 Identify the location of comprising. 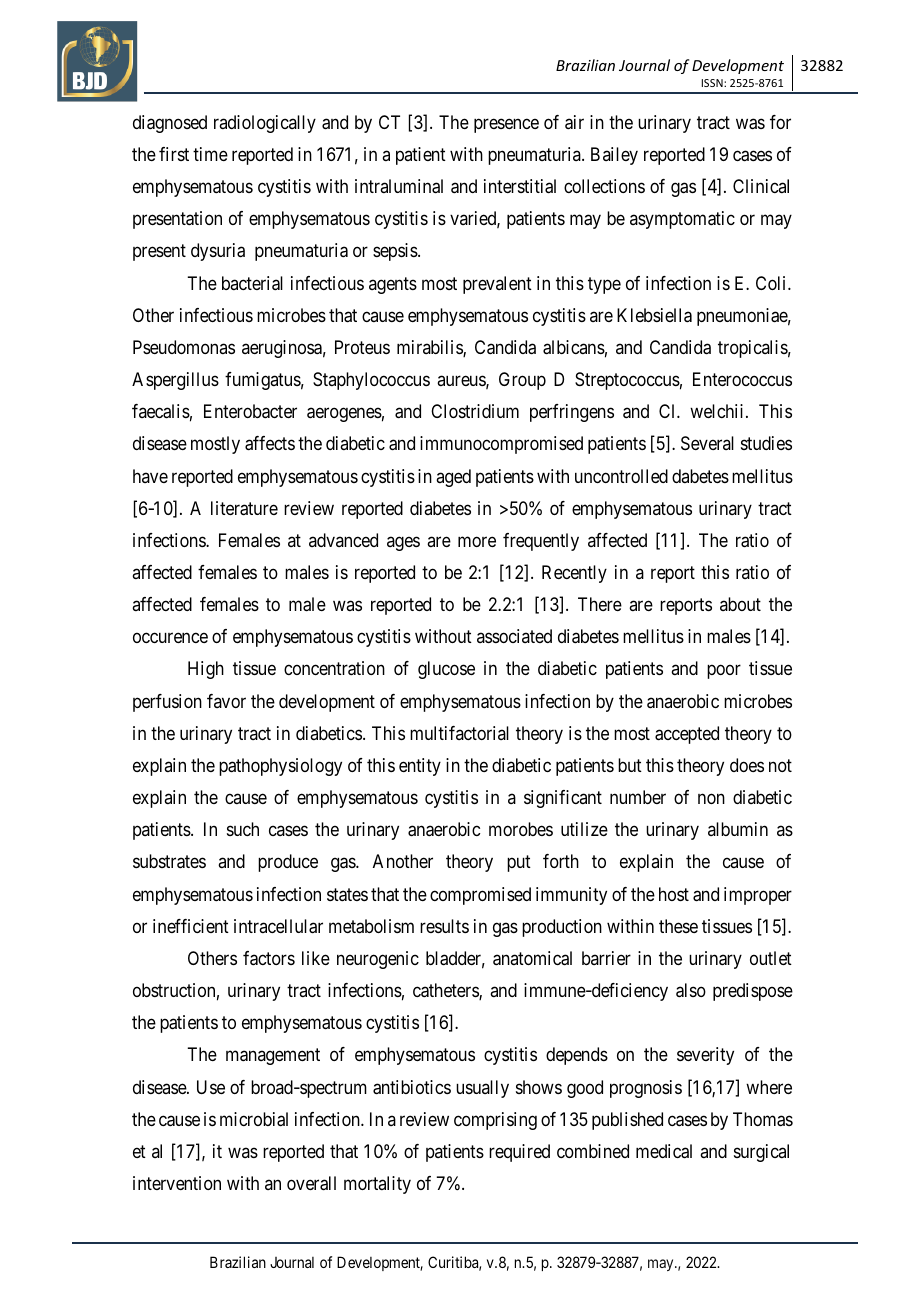
(495, 1121).
